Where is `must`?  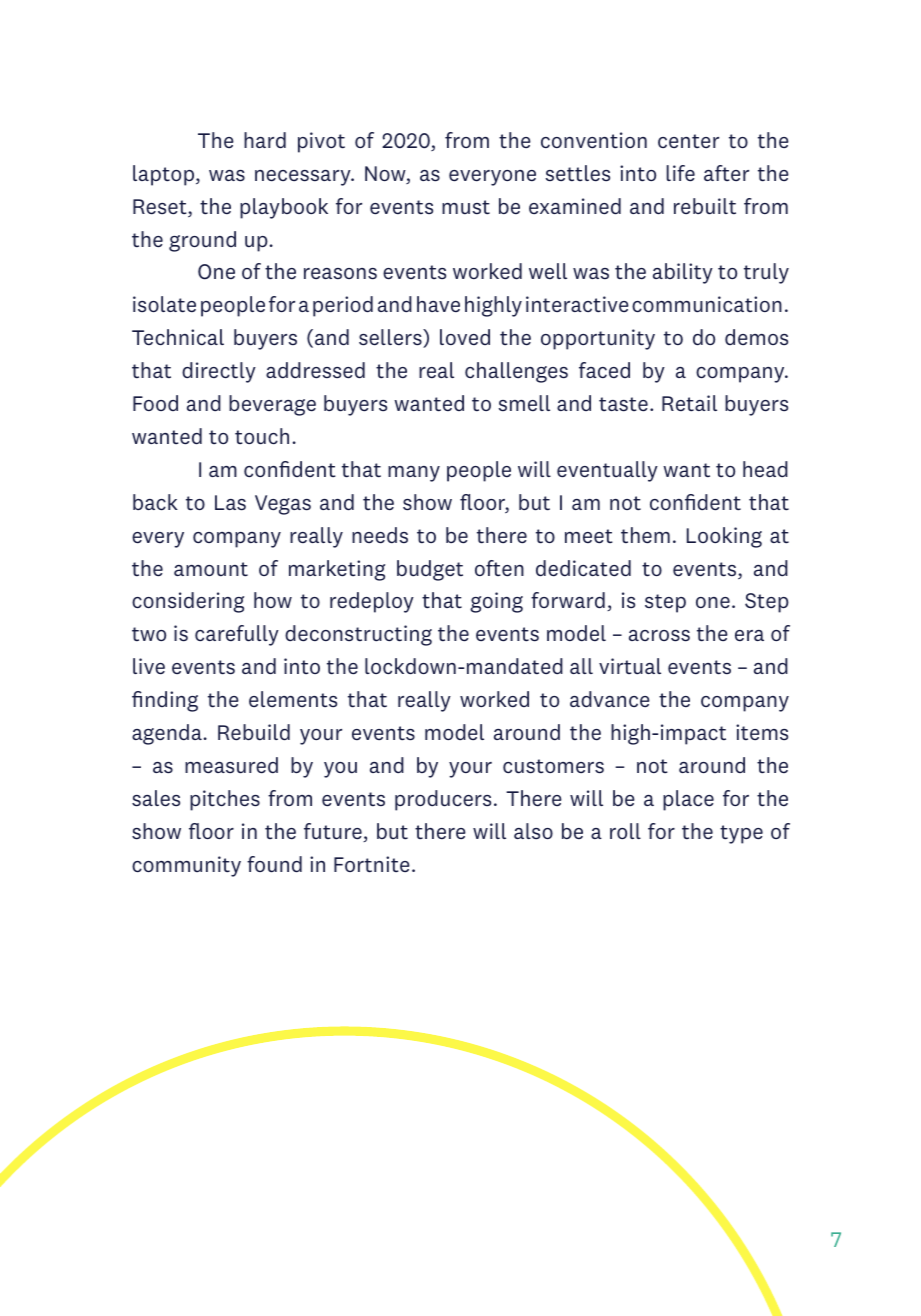 must is located at coordinates (466, 207).
